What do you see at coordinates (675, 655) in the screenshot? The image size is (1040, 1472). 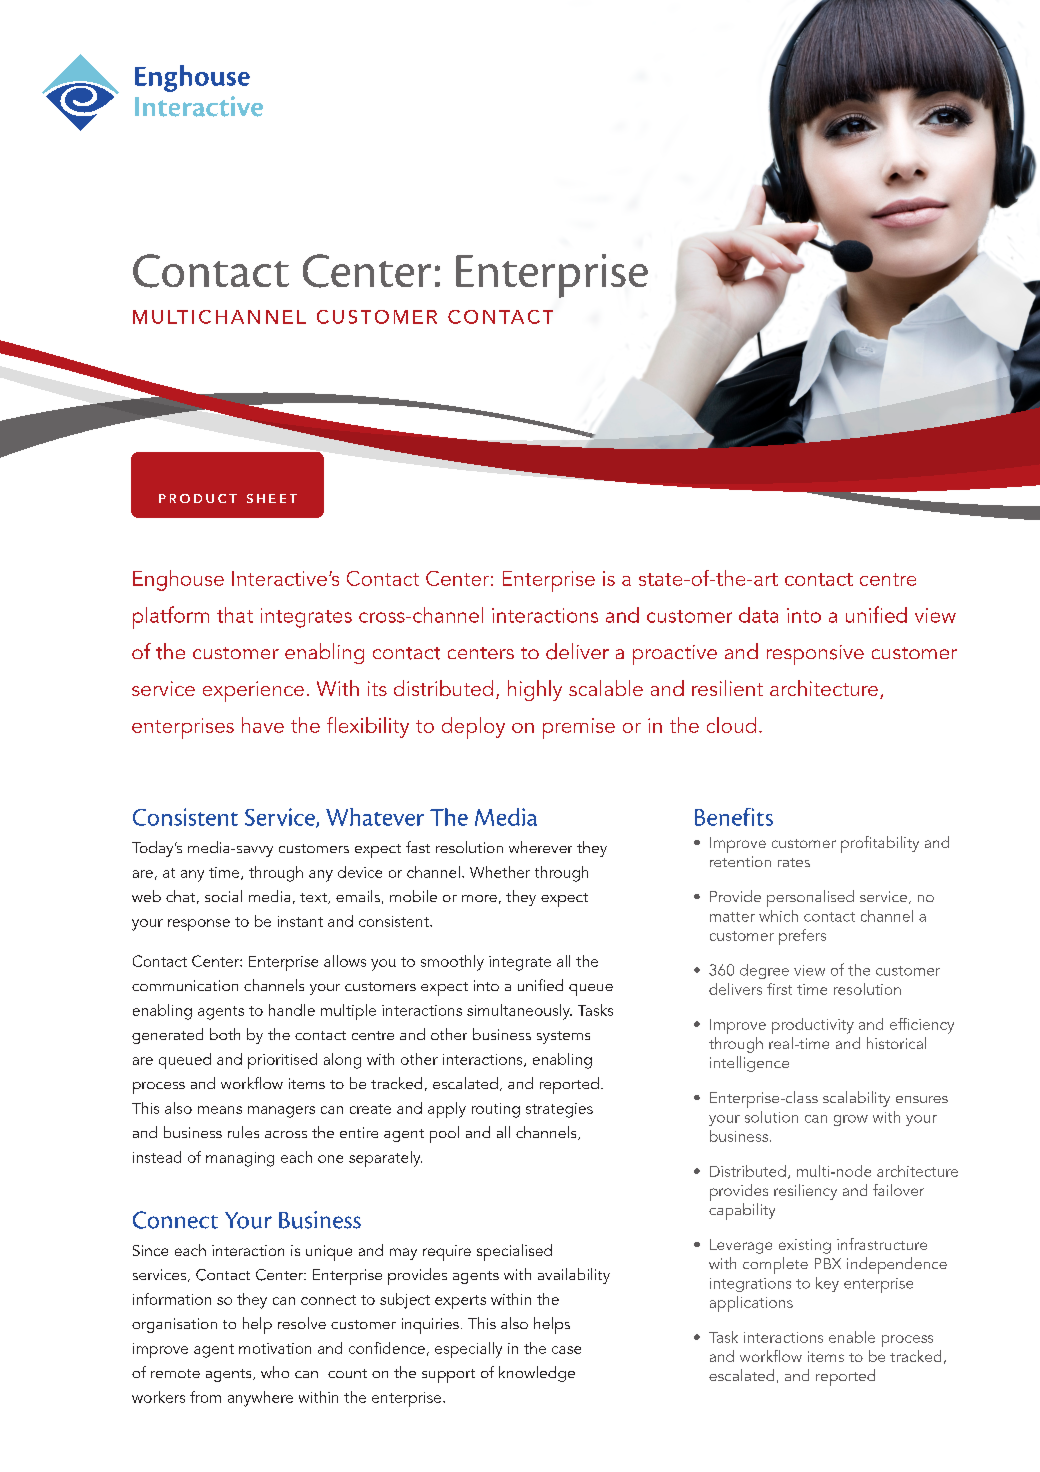 I see `proactive` at bounding box center [675, 655].
